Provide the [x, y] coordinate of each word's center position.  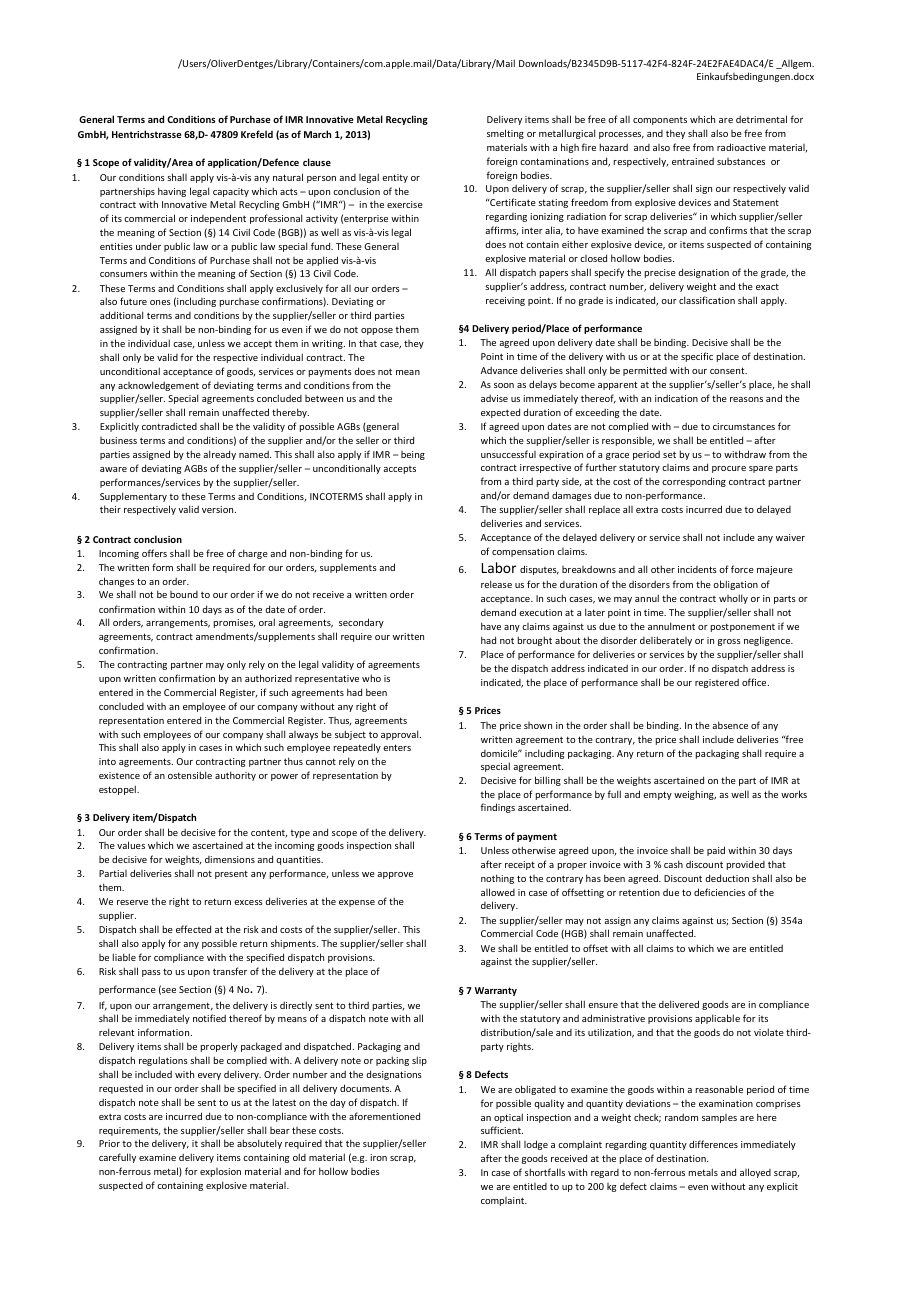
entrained [693, 161]
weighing [695, 795]
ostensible [190, 775]
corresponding [694, 482]
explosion [220, 1172]
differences [713, 1144]
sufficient [502, 1130]
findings [498, 808]
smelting [505, 134]
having [172, 192]
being [413, 455]
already [219, 455]
